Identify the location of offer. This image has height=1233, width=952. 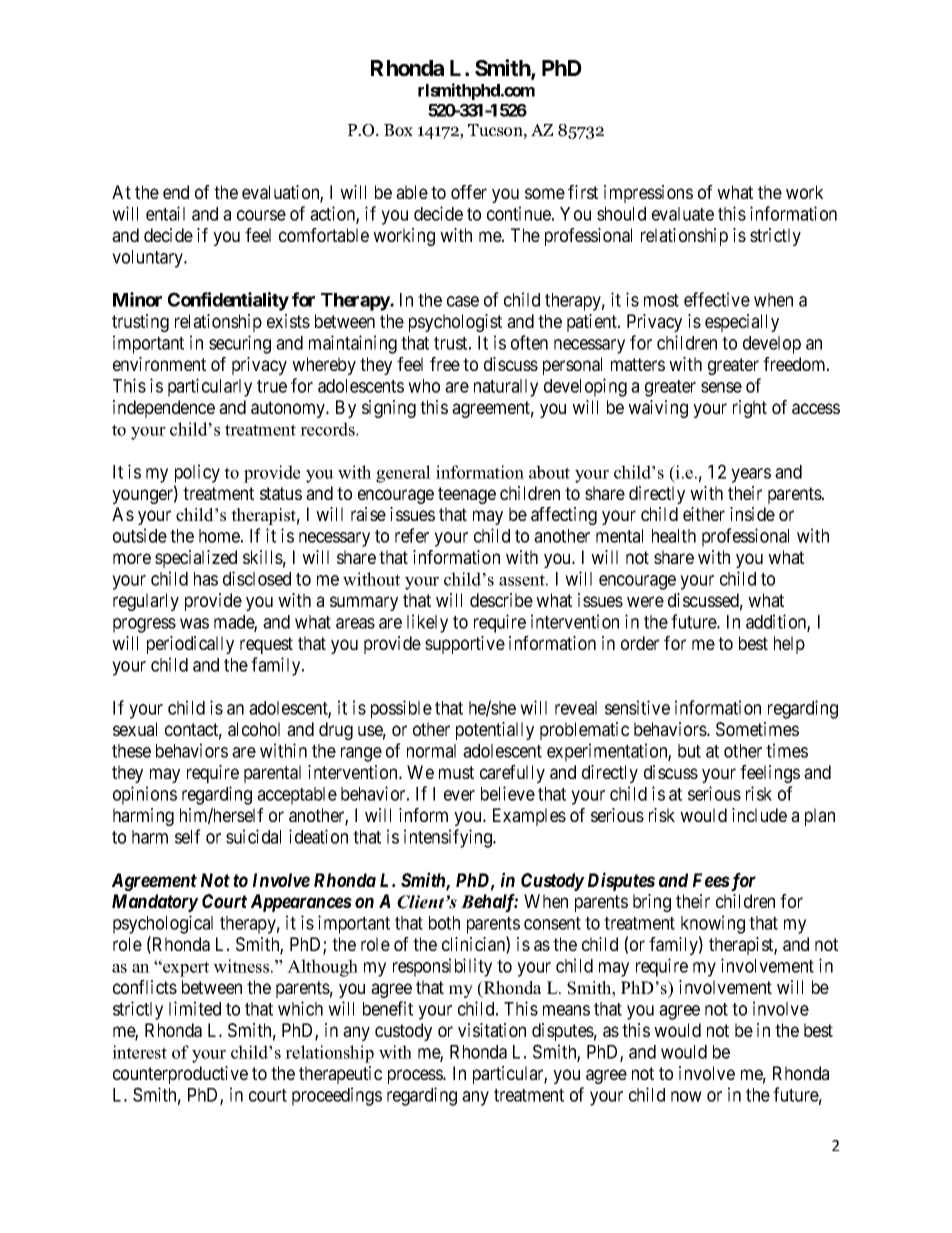
(469, 192).
